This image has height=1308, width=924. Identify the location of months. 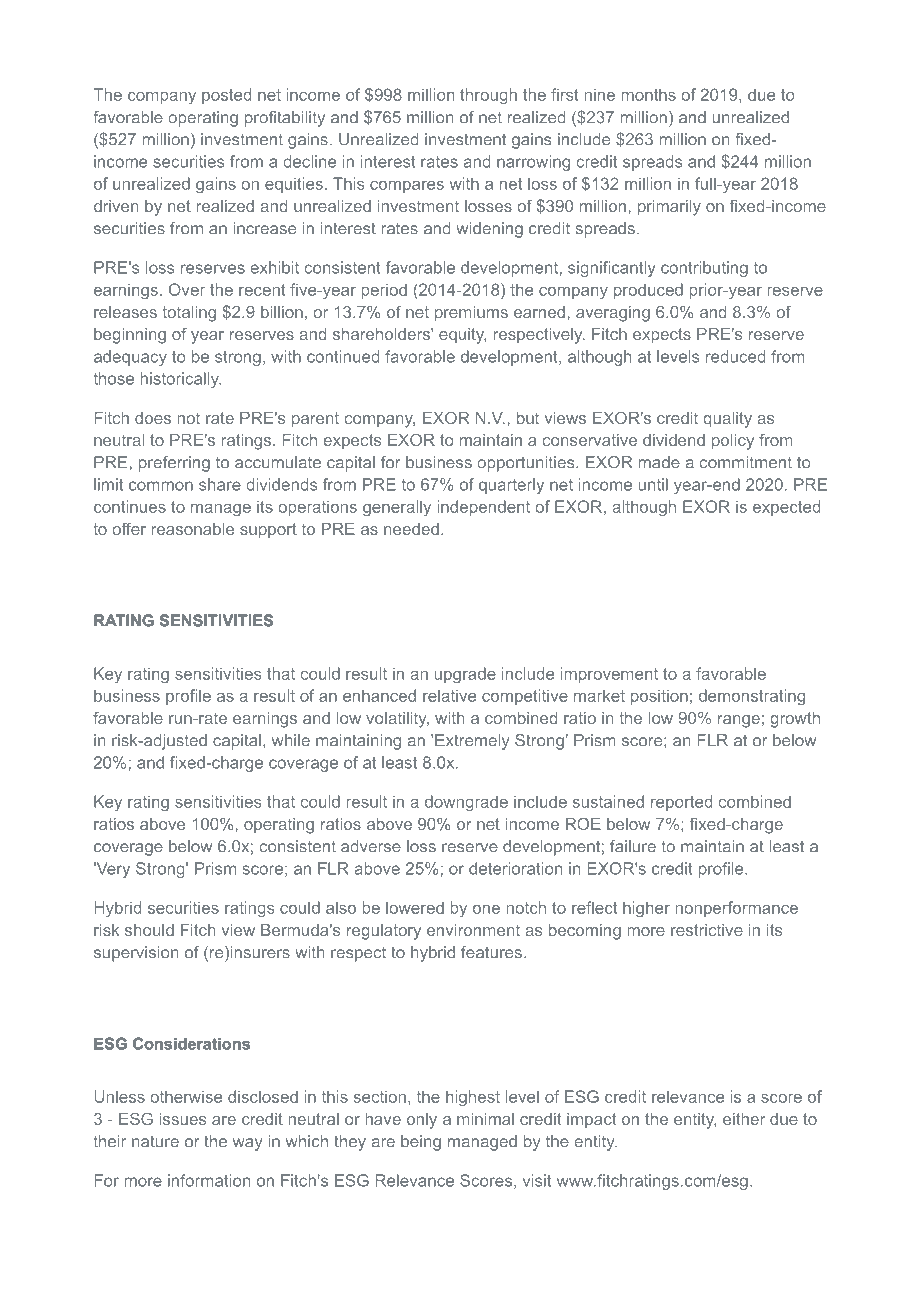
(648, 94).
